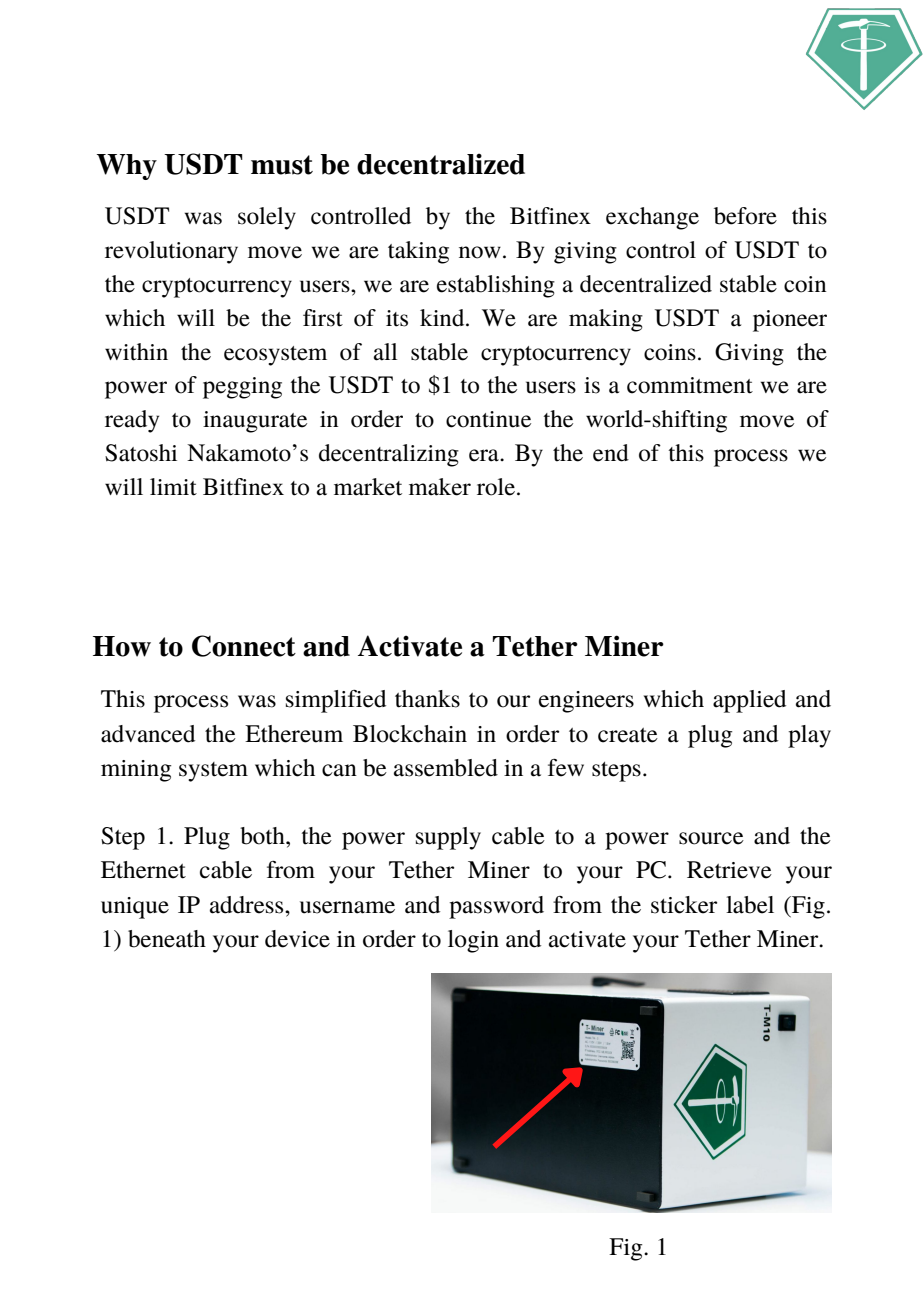  I want to click on commitment, so click(690, 385).
